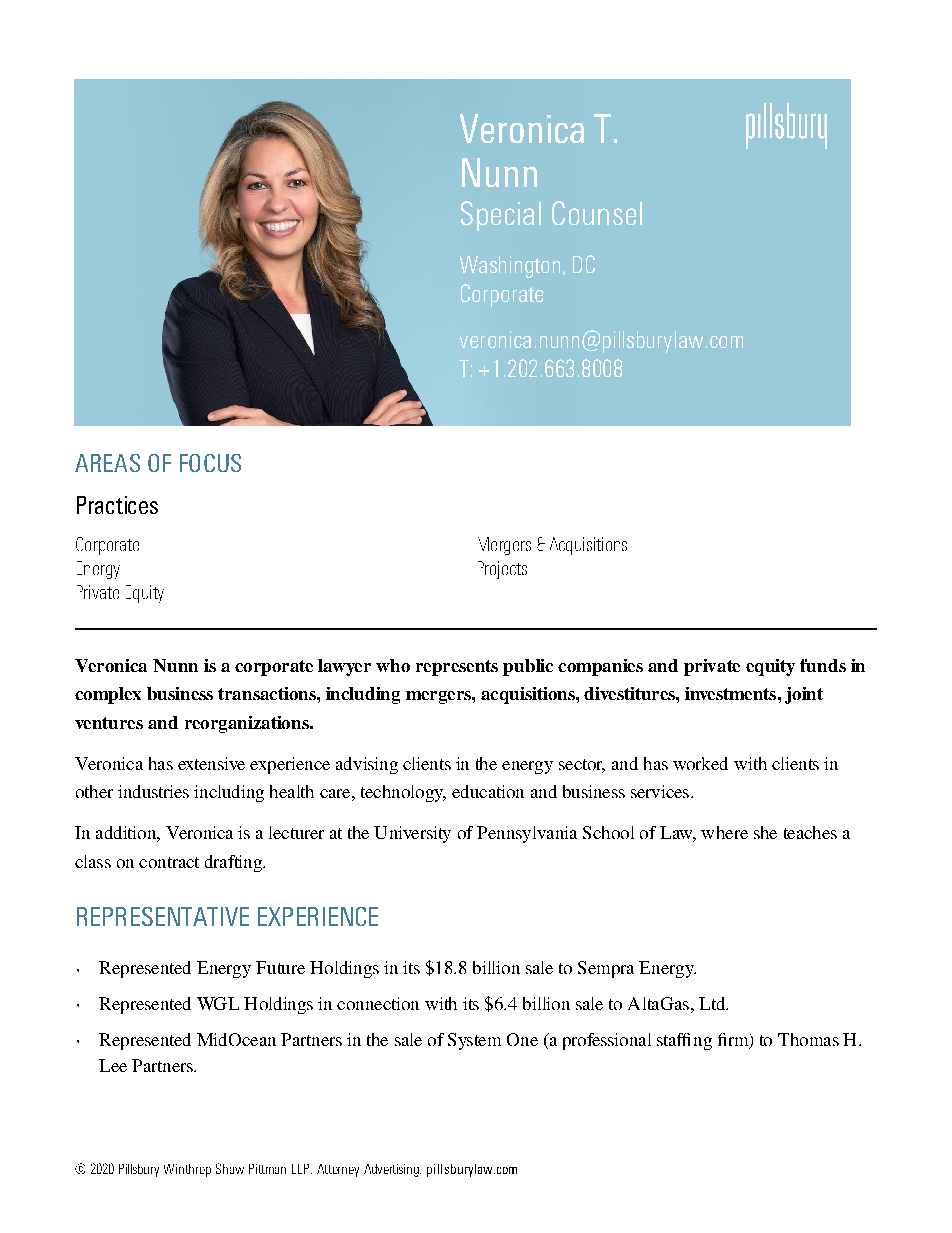  Describe the element at coordinates (412, 834) in the screenshot. I see `University` at that location.
